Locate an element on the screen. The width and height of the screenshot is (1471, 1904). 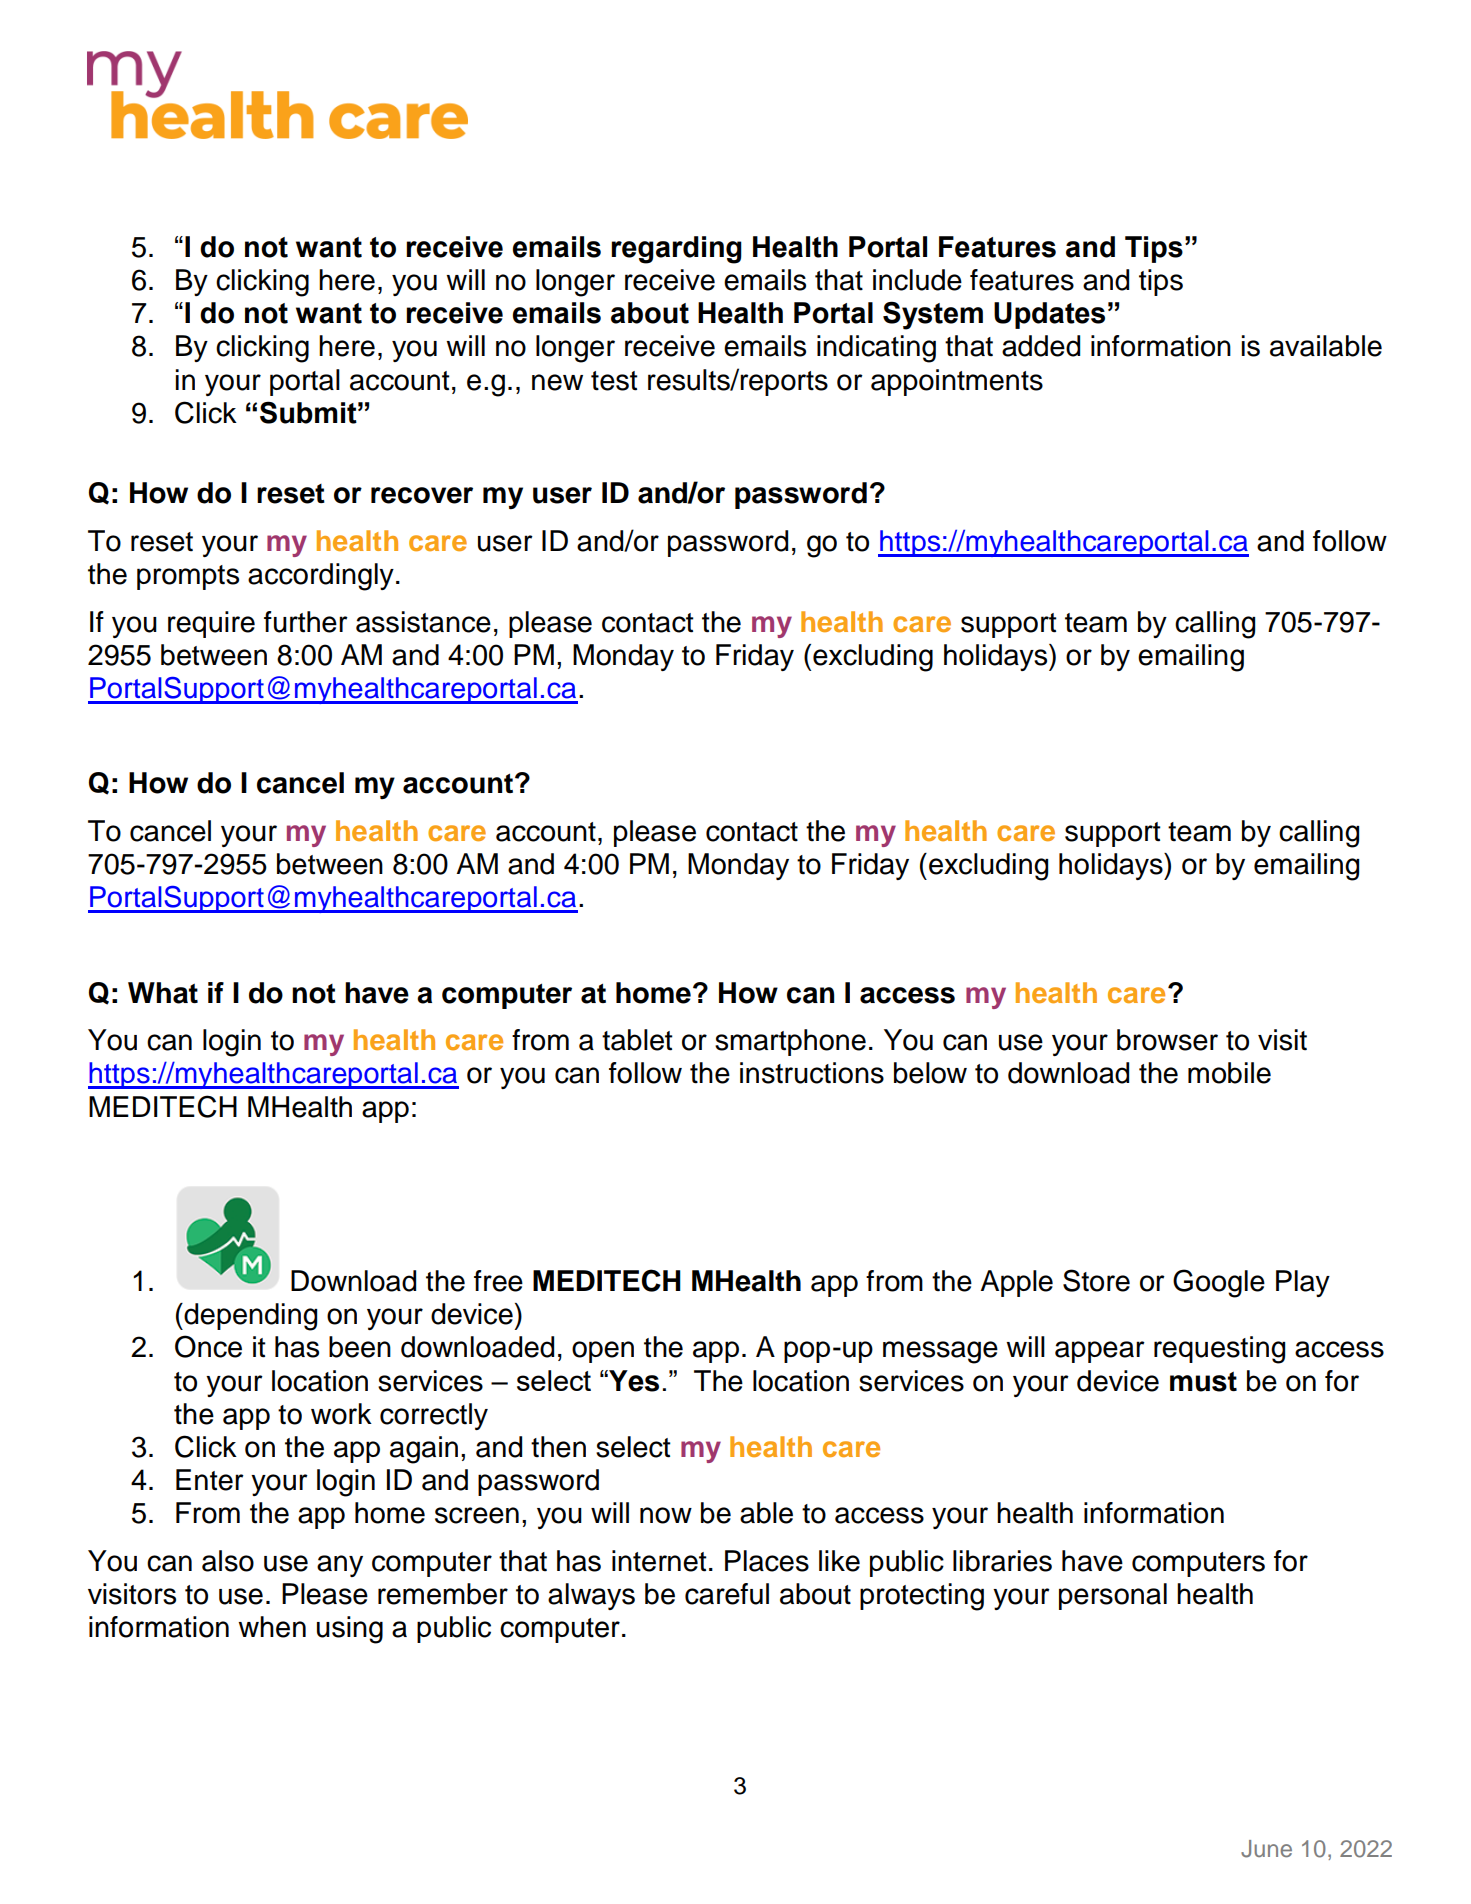
using is located at coordinates (350, 1630).
